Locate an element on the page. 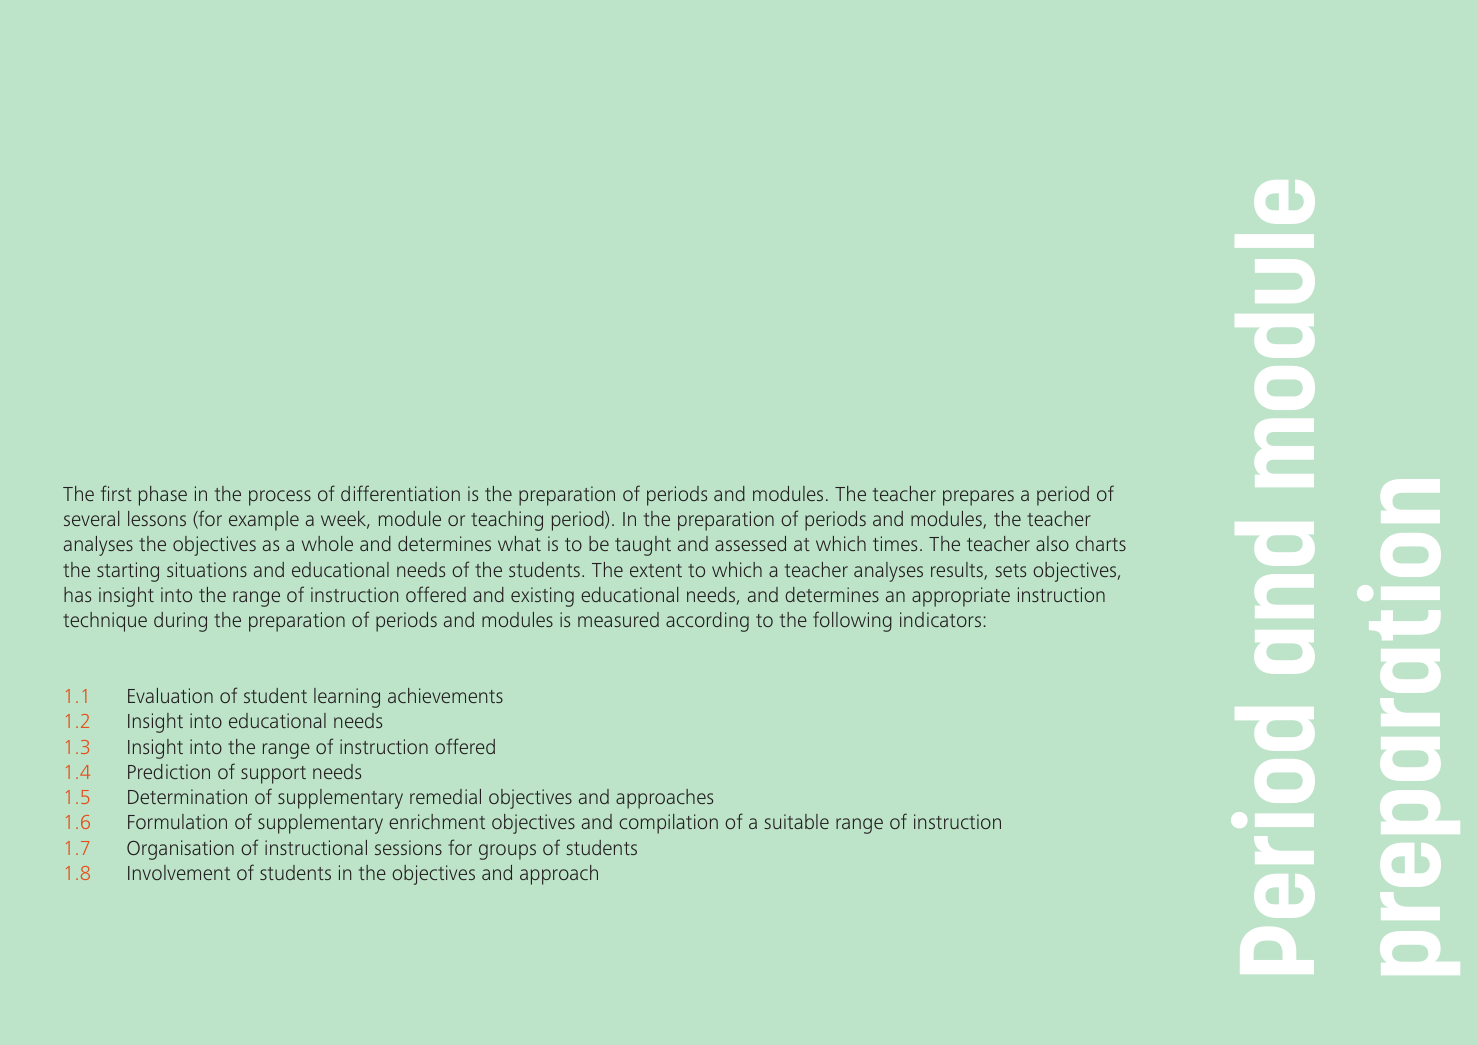 The image size is (1478, 1045). measured is located at coordinates (618, 619).
